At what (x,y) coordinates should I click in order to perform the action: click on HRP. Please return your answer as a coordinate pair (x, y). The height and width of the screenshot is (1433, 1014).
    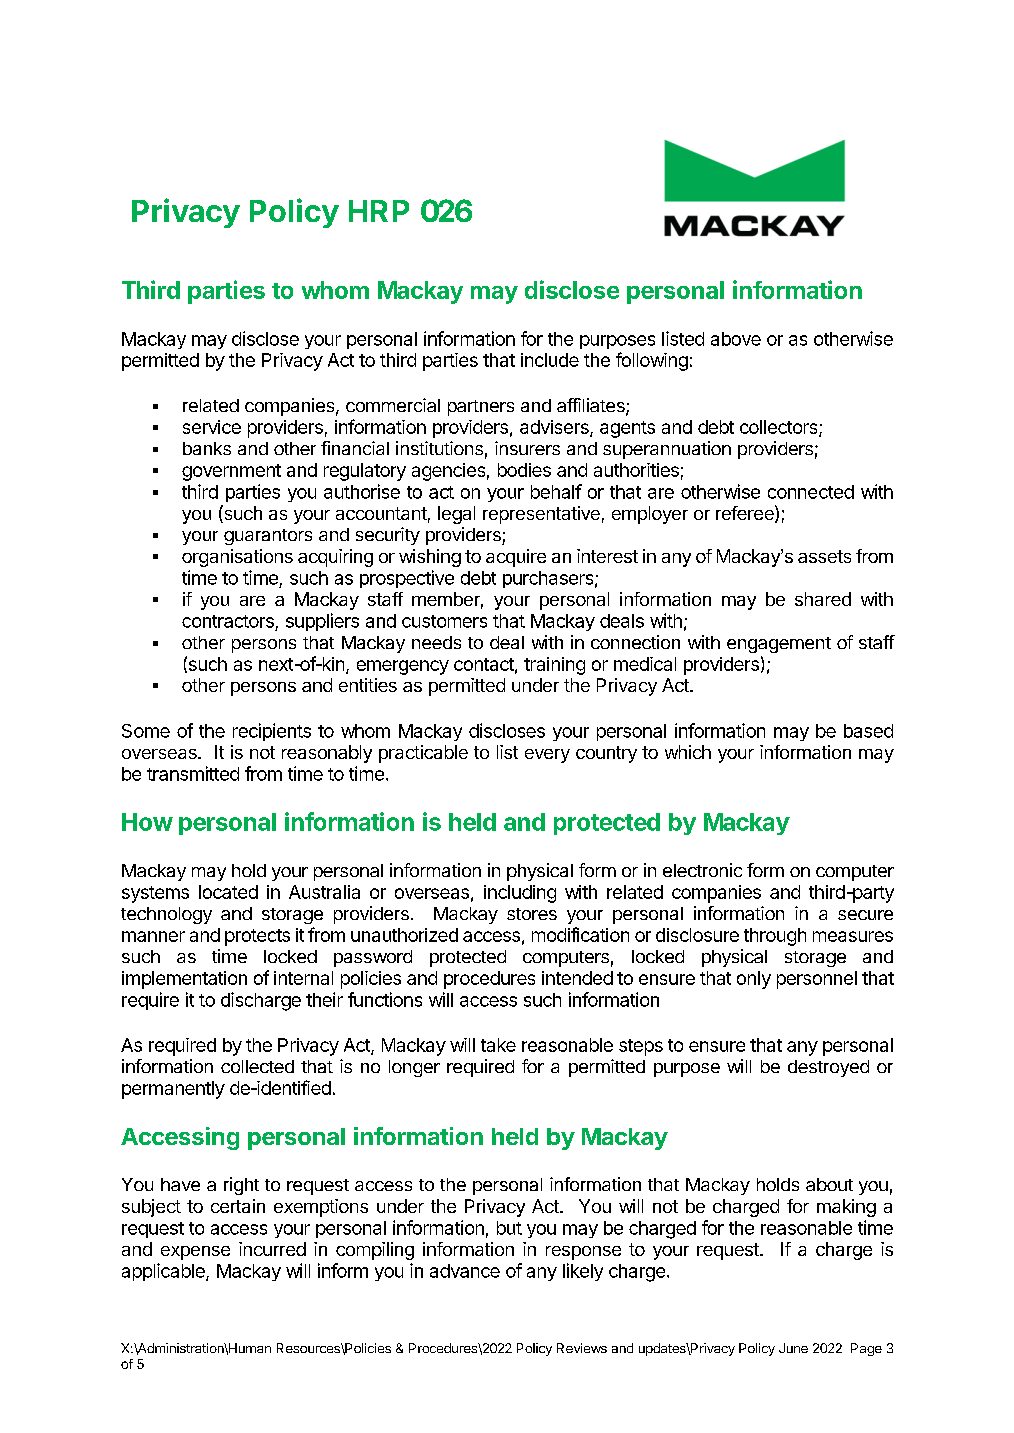
    Looking at the image, I should click on (379, 211).
